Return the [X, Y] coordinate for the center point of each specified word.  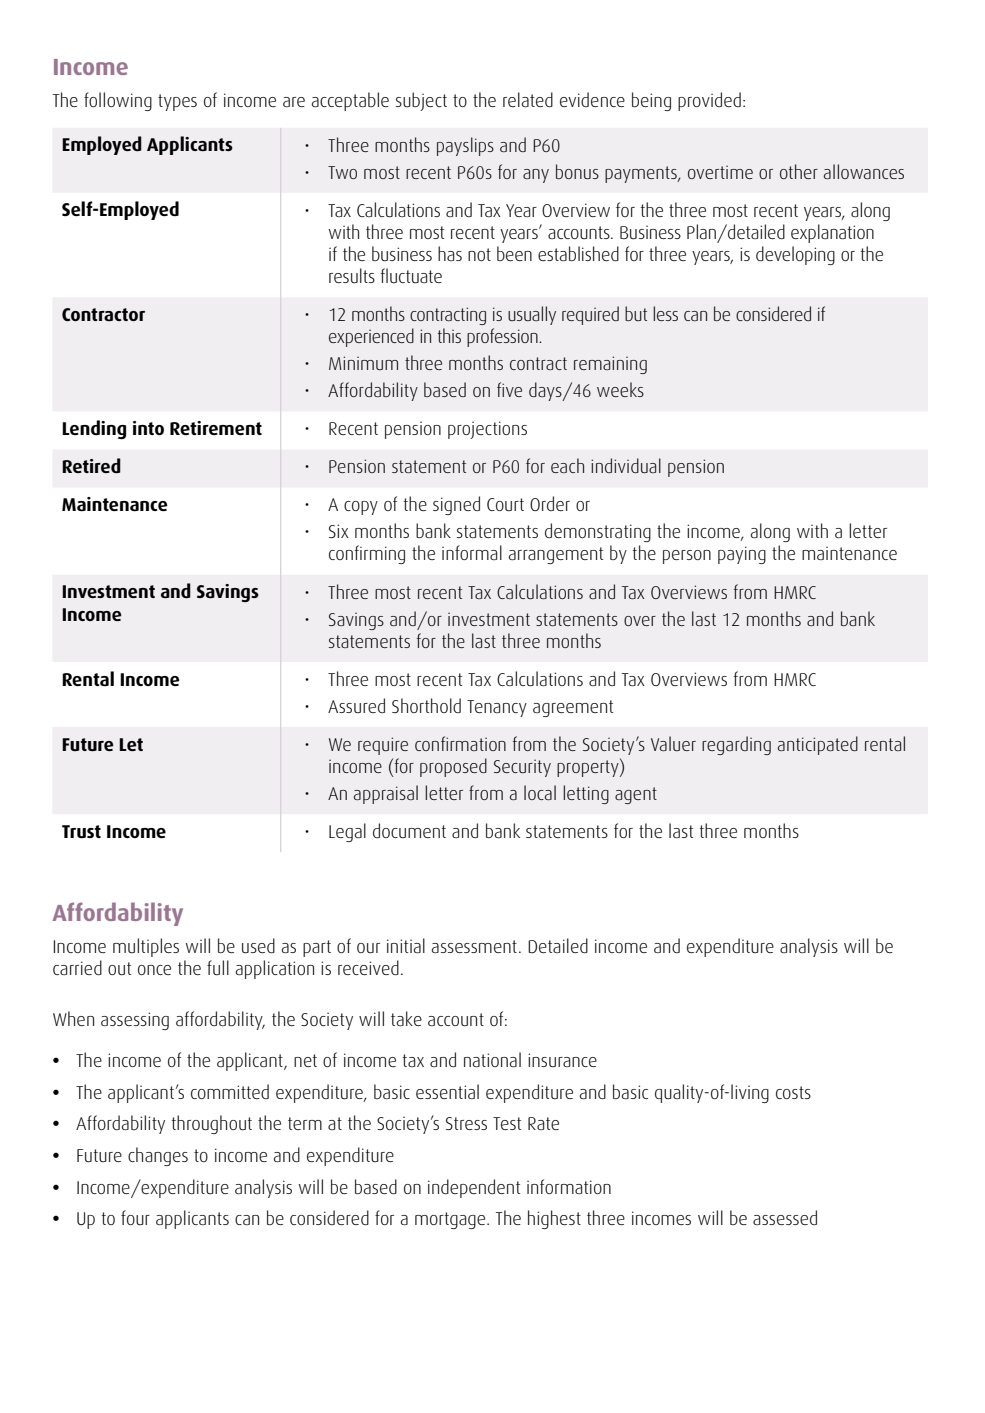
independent [474, 1188]
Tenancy [497, 708]
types [177, 102]
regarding [736, 745]
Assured [356, 706]
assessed [785, 1217]
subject [421, 101]
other [799, 171]
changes [158, 1156]
